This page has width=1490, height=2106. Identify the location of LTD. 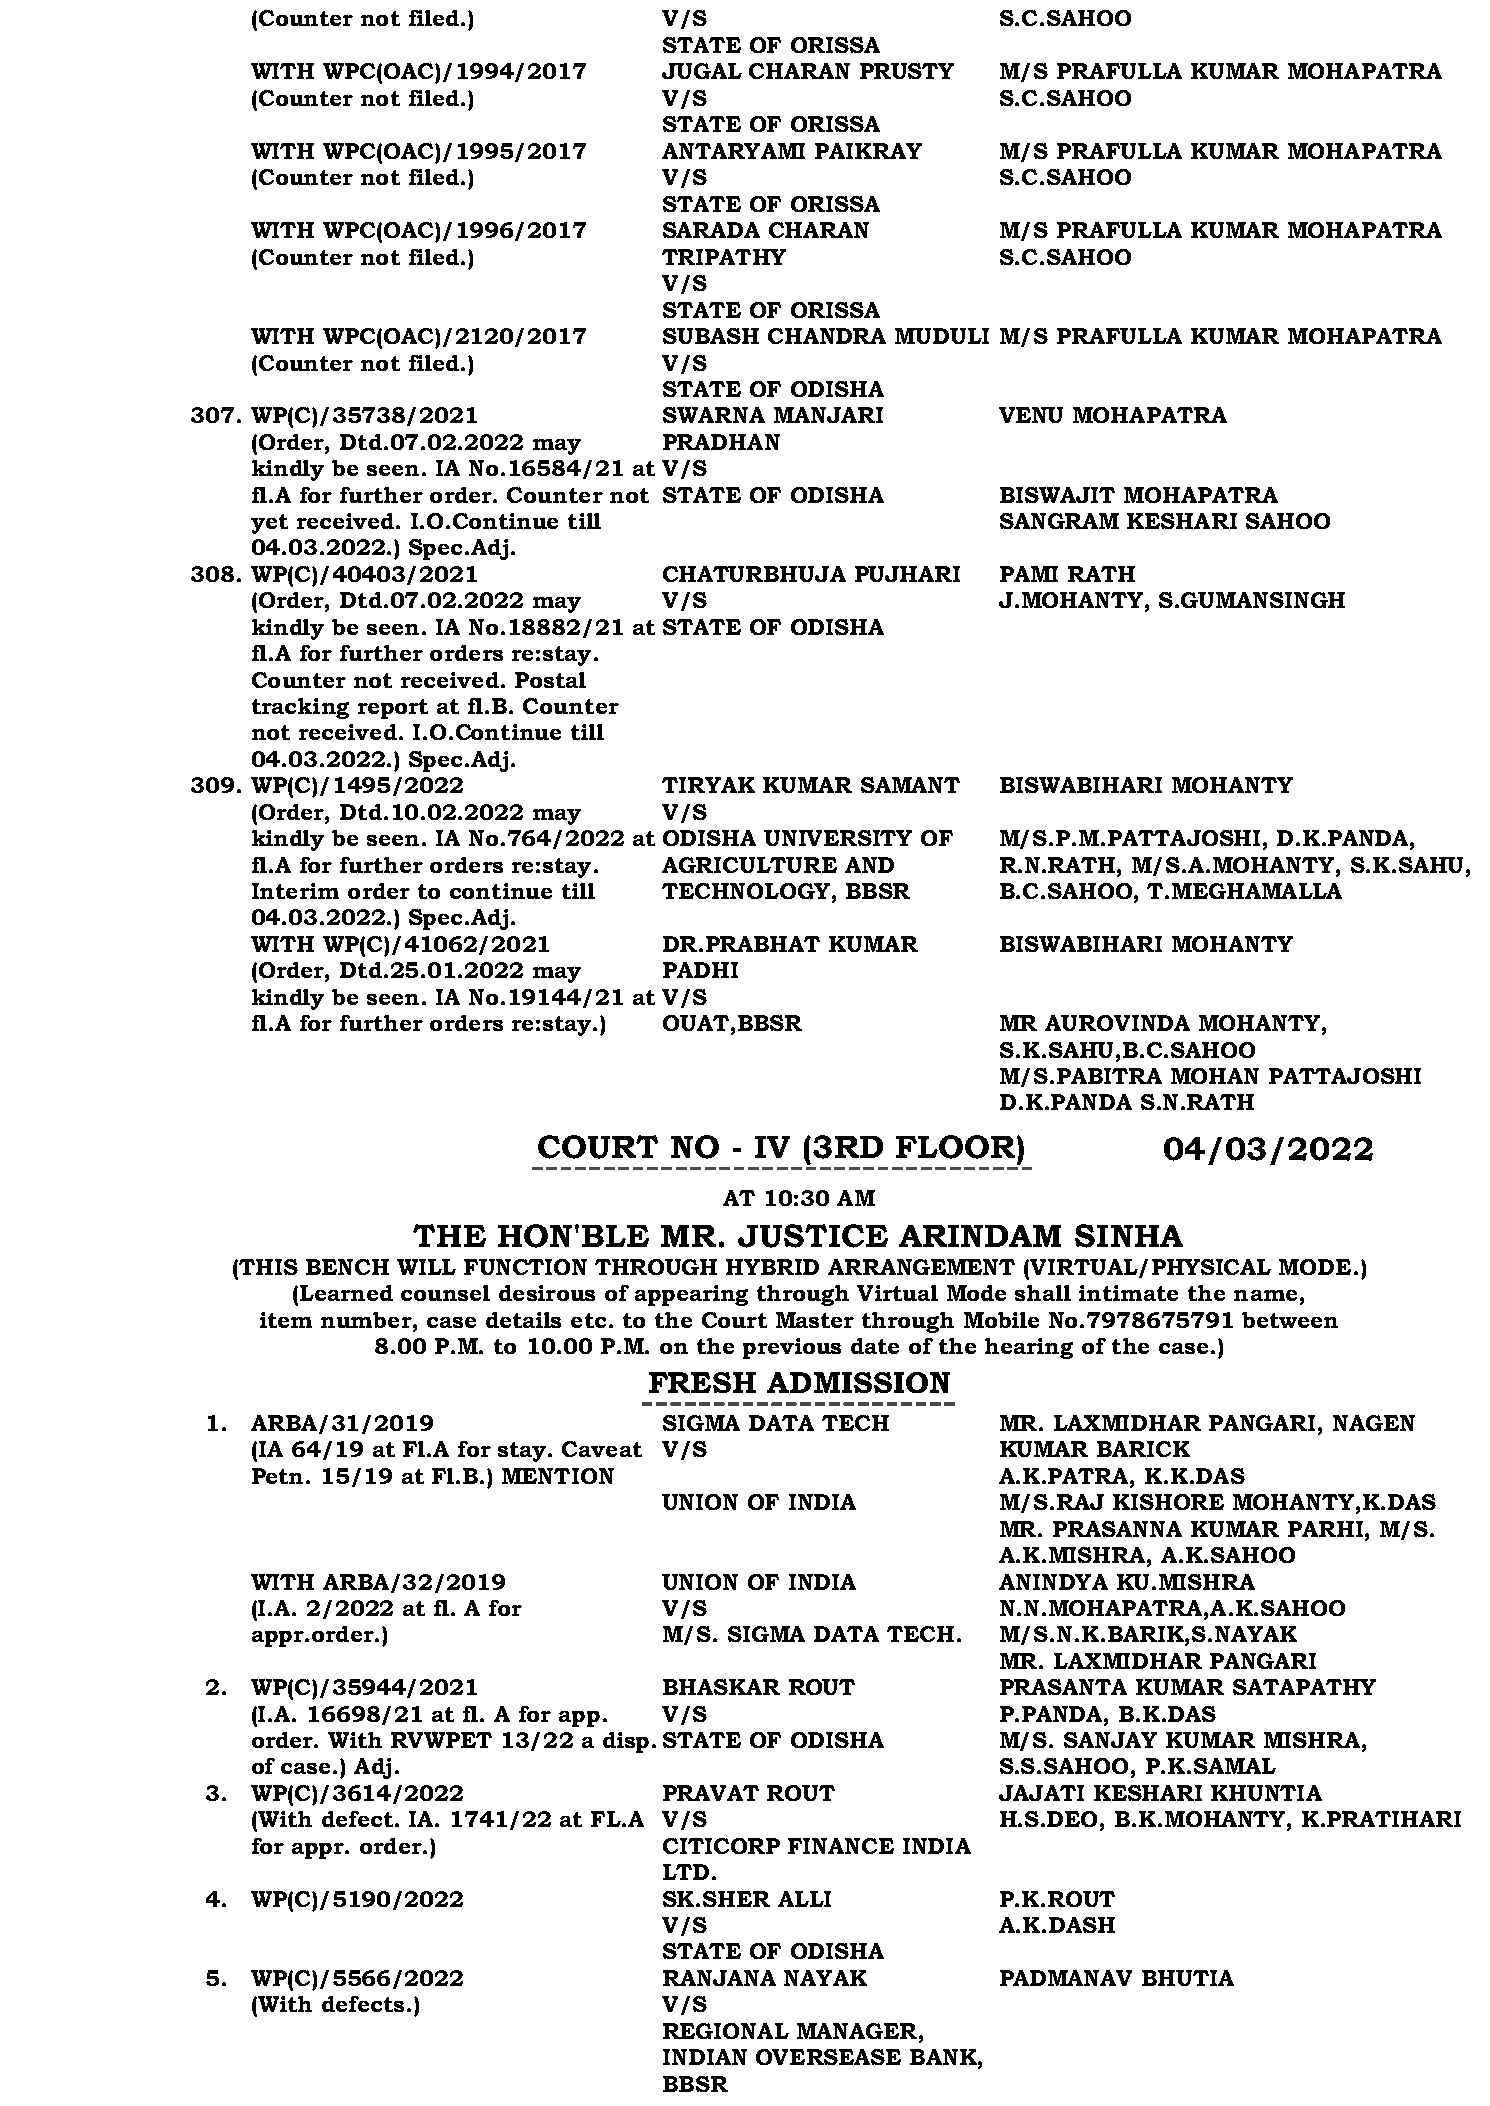
(686, 1872).
